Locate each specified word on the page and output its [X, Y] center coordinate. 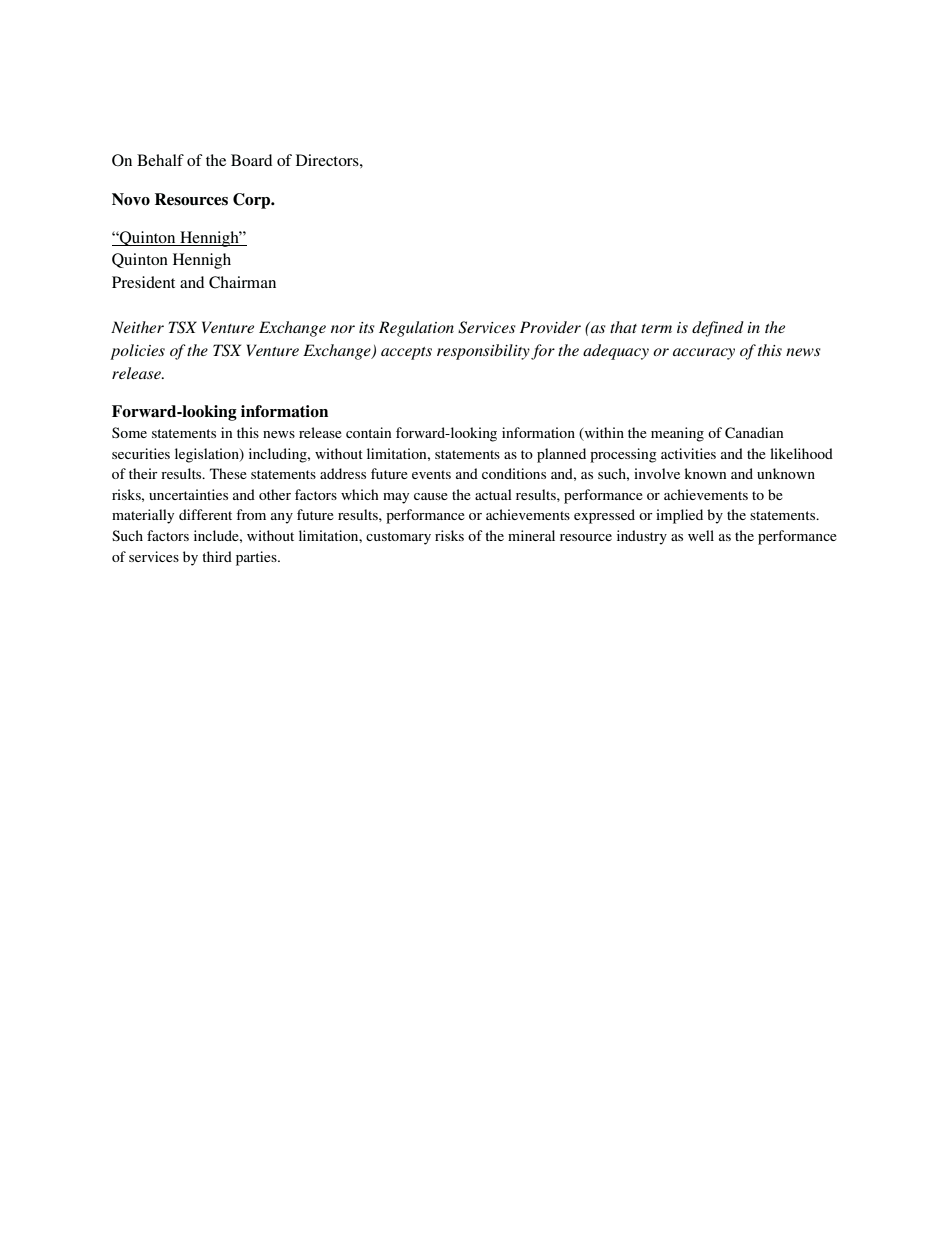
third [217, 556]
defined [718, 329]
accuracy [704, 354]
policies [137, 352]
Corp [253, 201]
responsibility [483, 352]
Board [251, 160]
